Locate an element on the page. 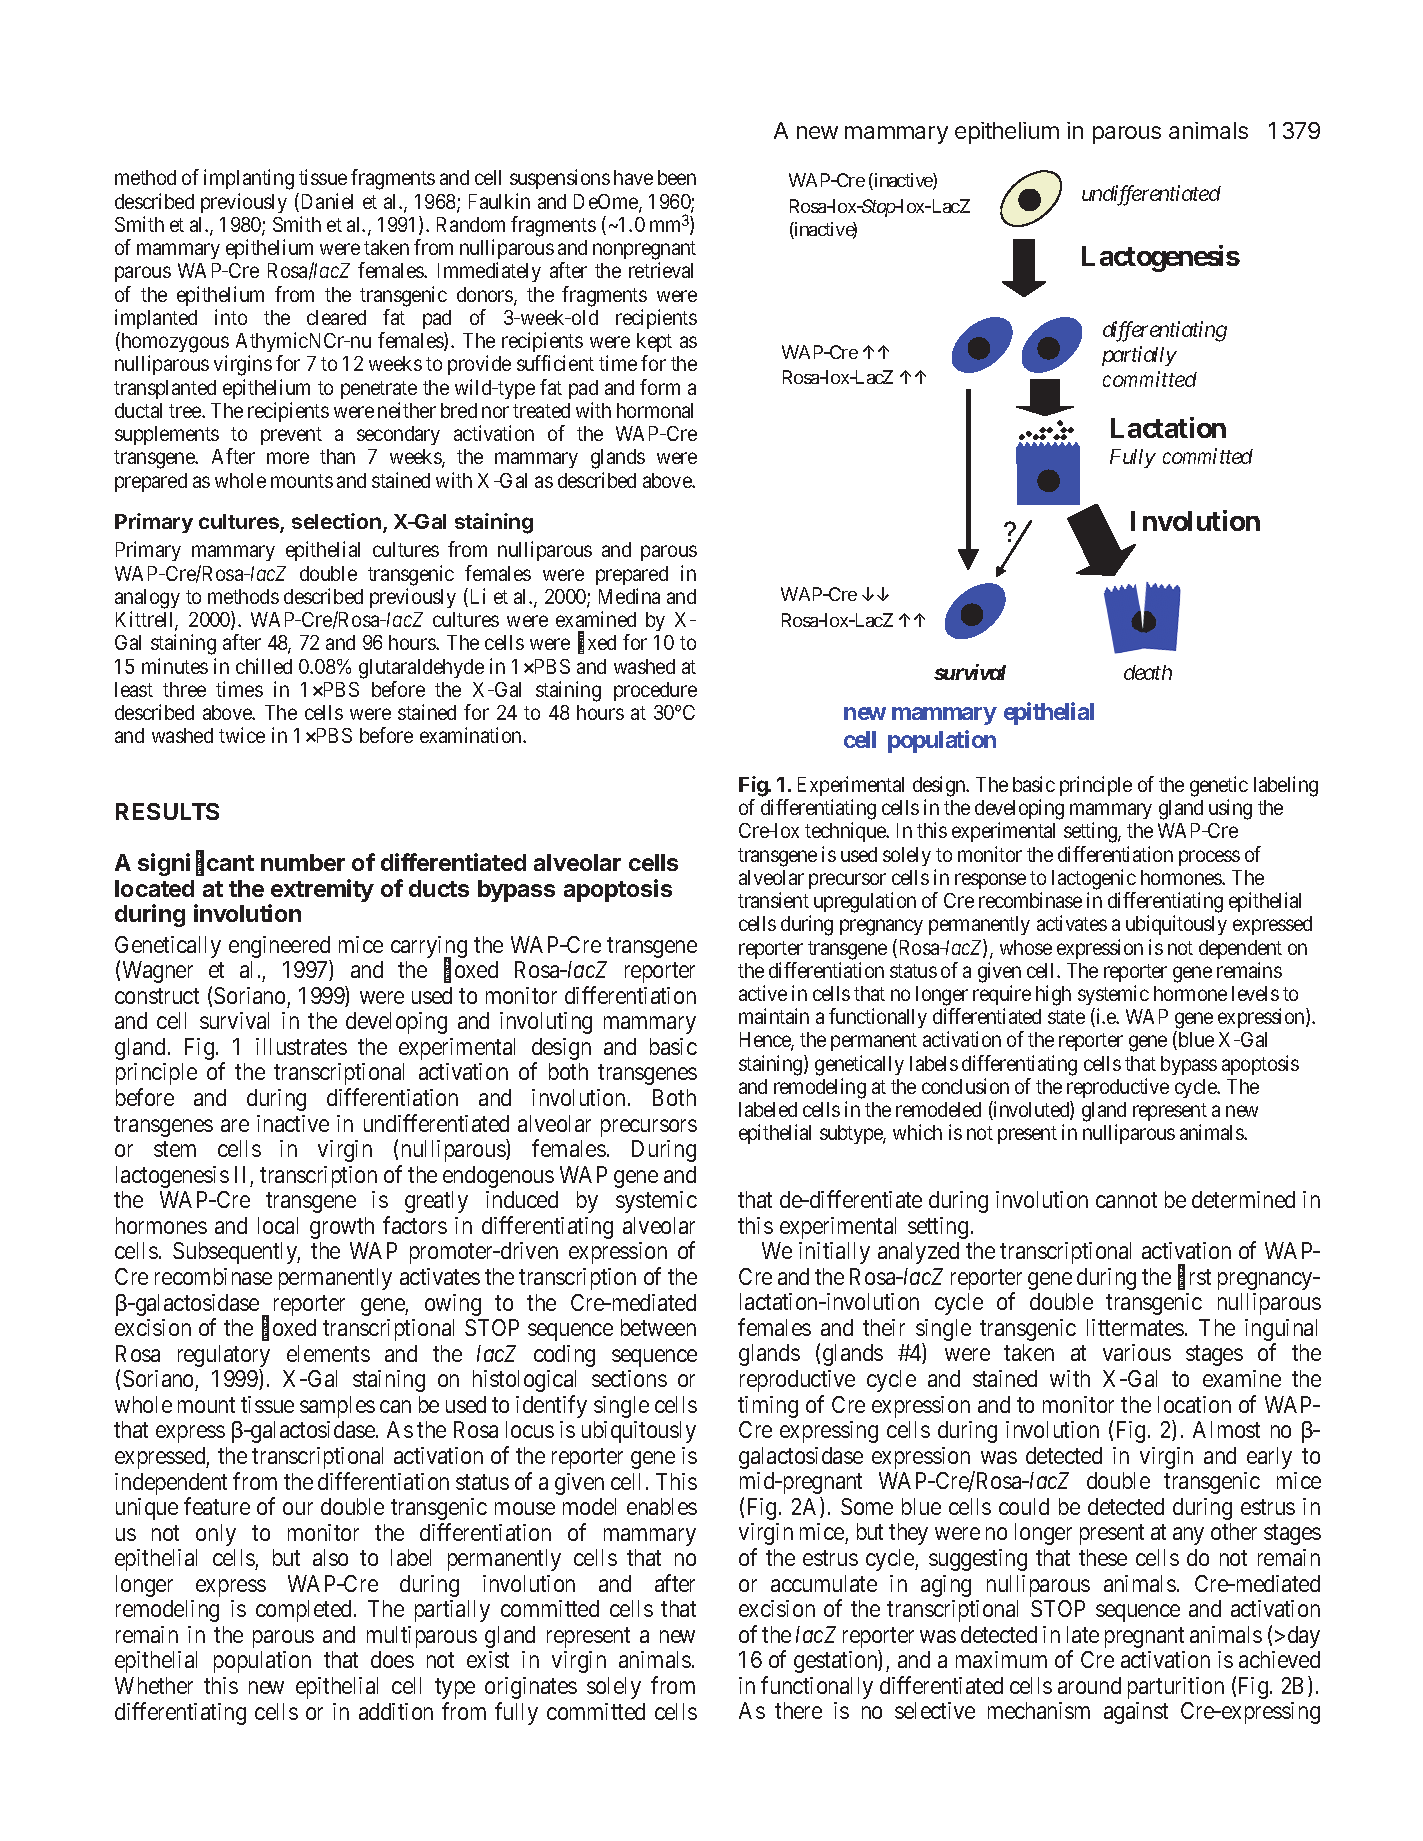 Image resolution: width=1423 pixels, height=1841 pixels. completed is located at coordinates (303, 1611).
